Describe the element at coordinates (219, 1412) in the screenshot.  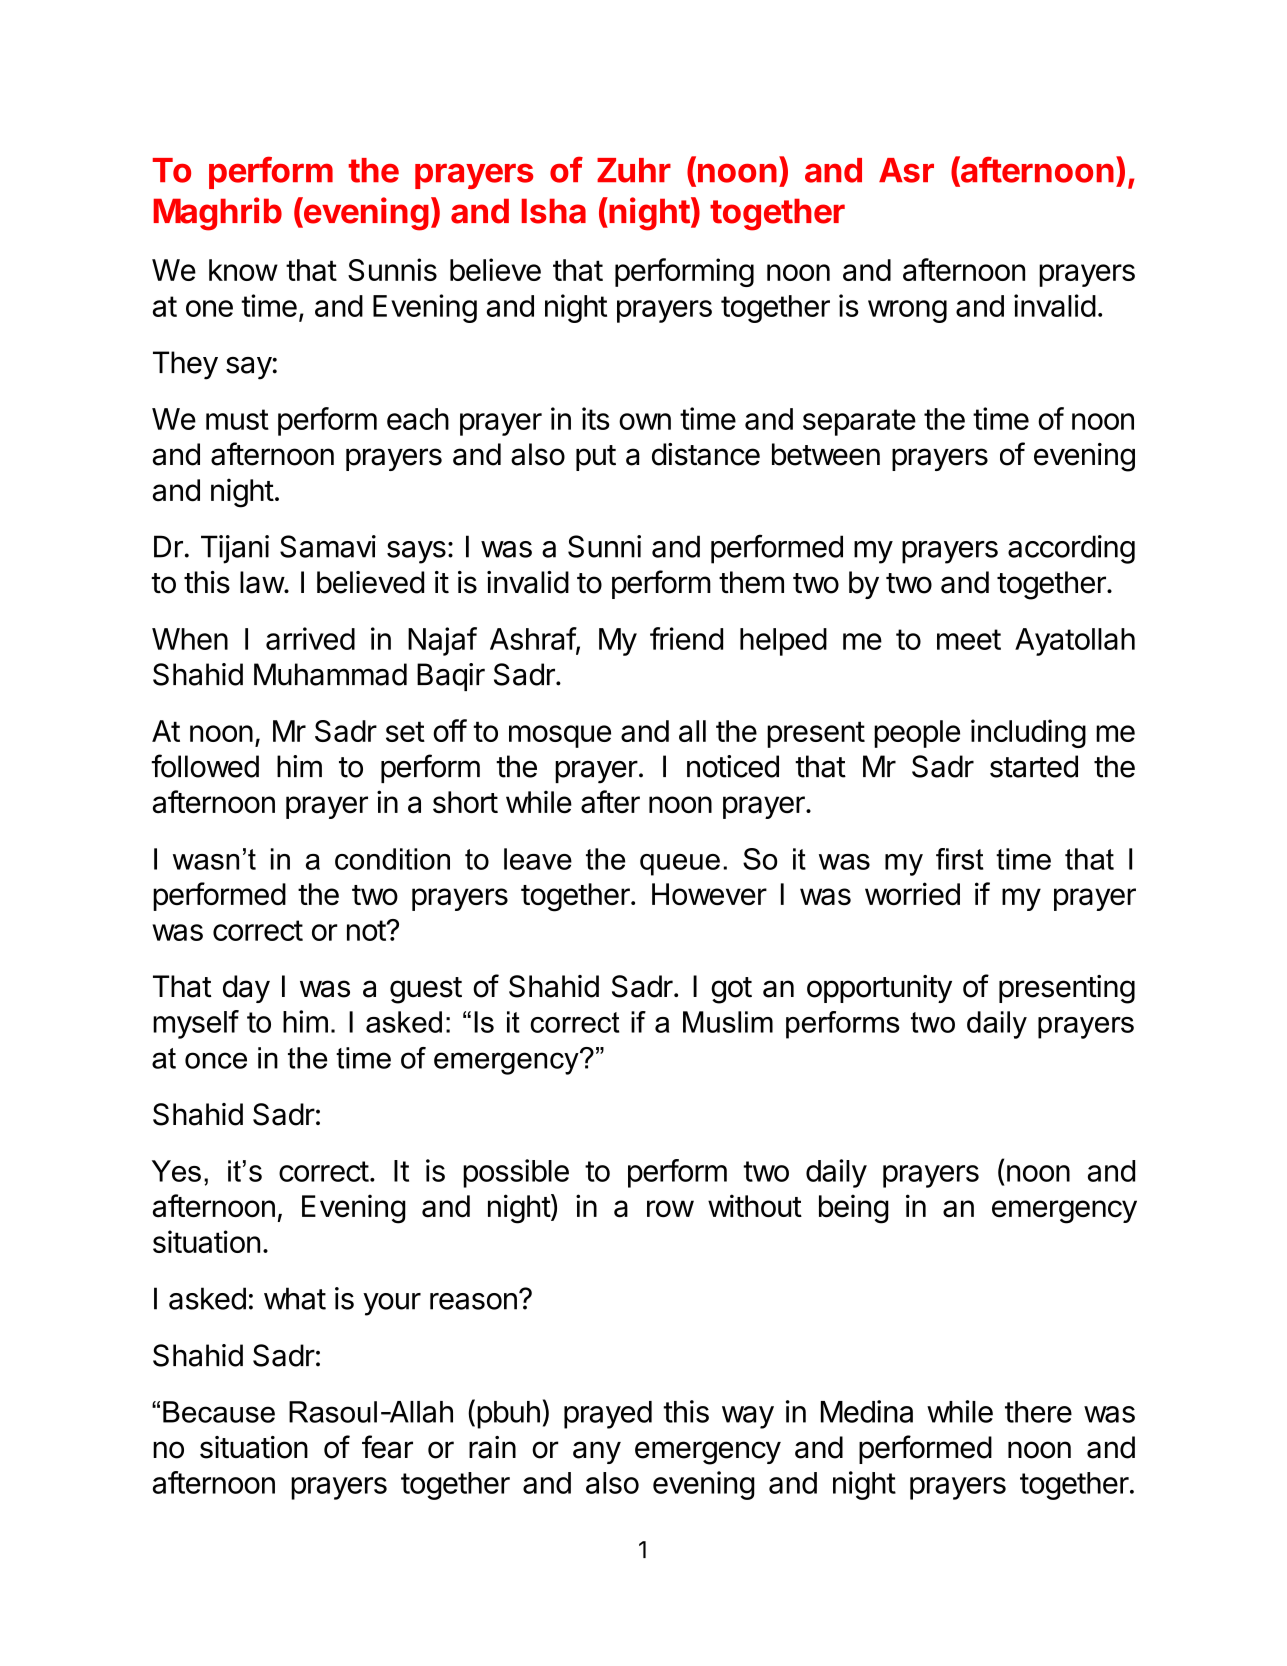
I see `Because` at that location.
